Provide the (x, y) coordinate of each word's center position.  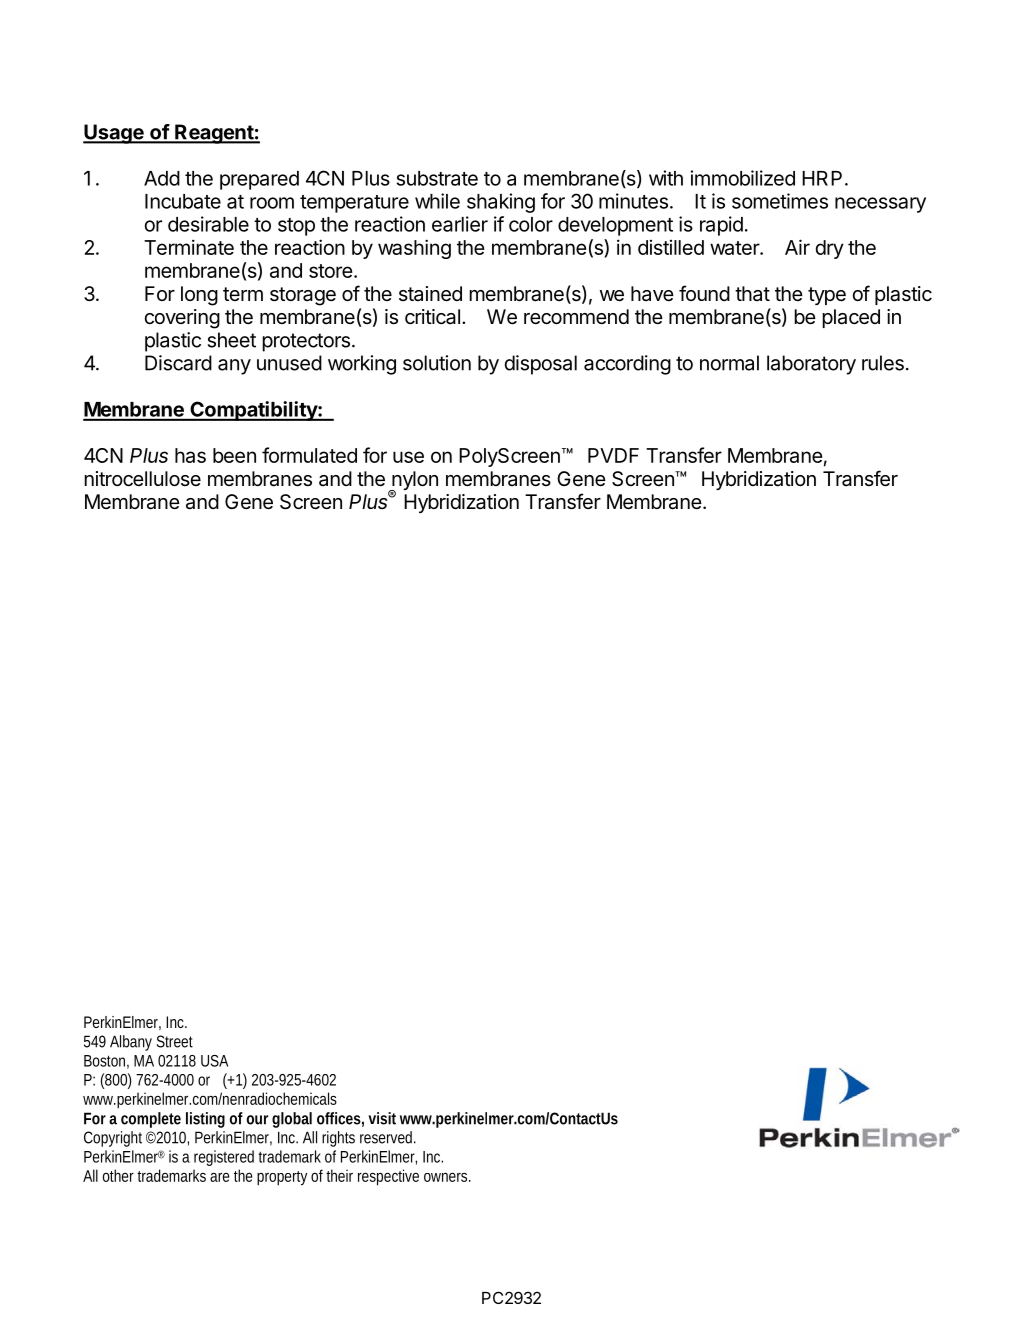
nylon (414, 482)
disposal (541, 365)
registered (224, 1158)
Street (175, 1041)
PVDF (613, 455)
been (234, 455)
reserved (388, 1137)
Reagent (214, 134)
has (190, 455)
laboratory (811, 365)
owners (447, 1177)
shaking (501, 203)
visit (382, 1118)
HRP (822, 178)
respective (388, 1177)
